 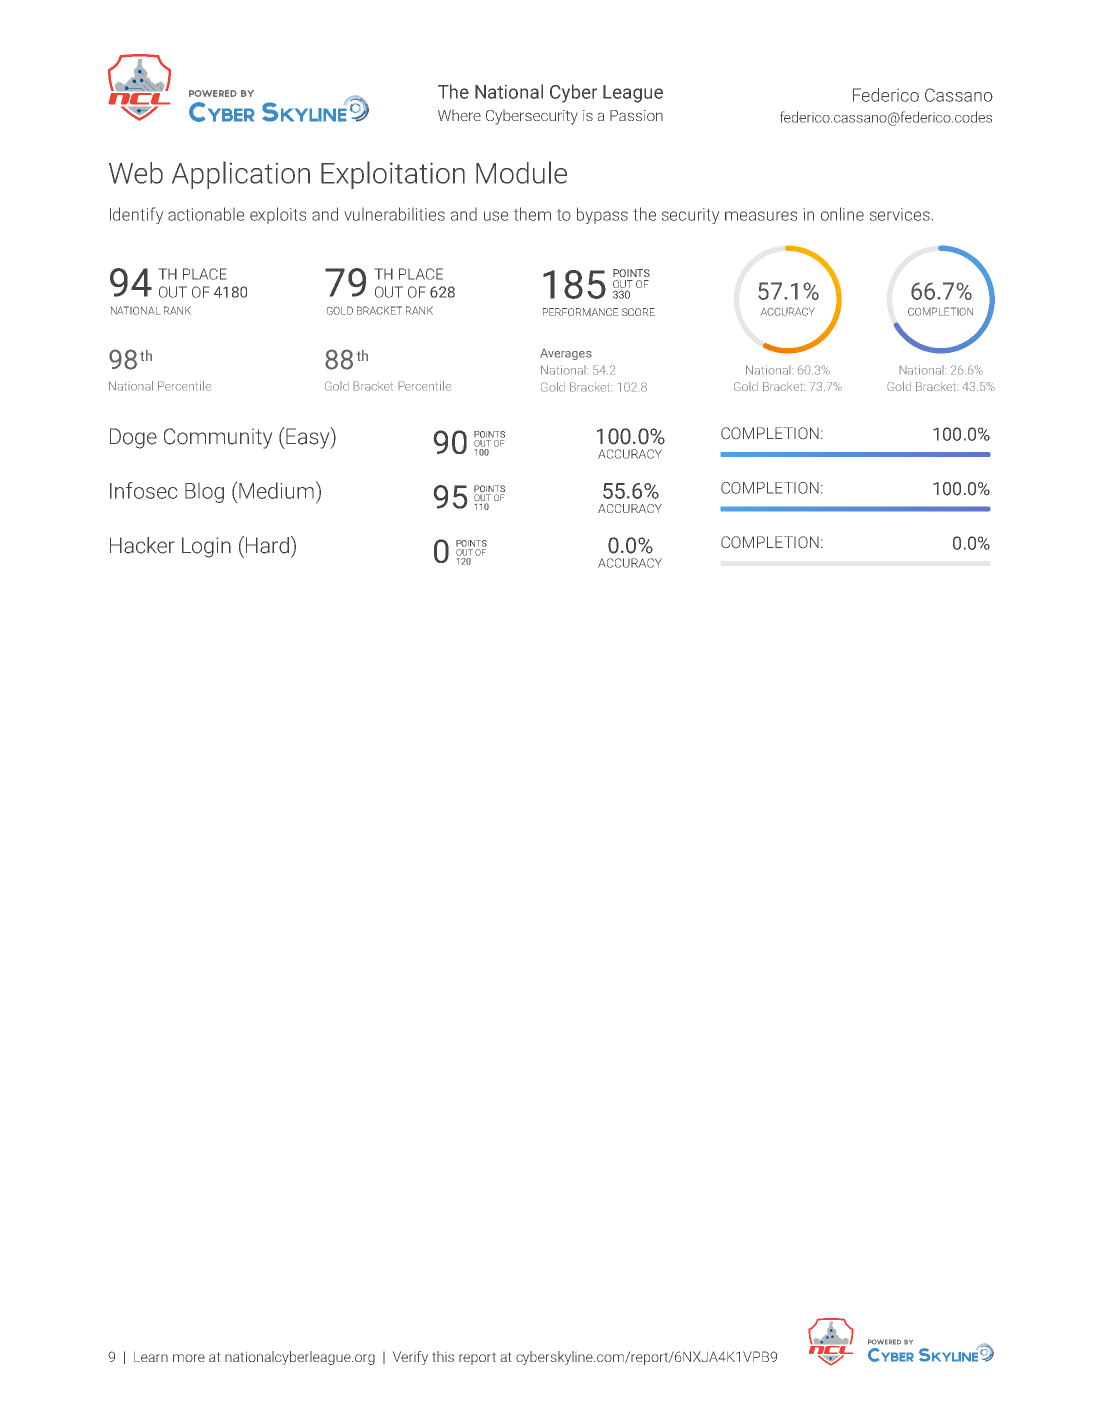 What do you see at coordinates (206, 547) in the screenshot?
I see `Login` at bounding box center [206, 547].
